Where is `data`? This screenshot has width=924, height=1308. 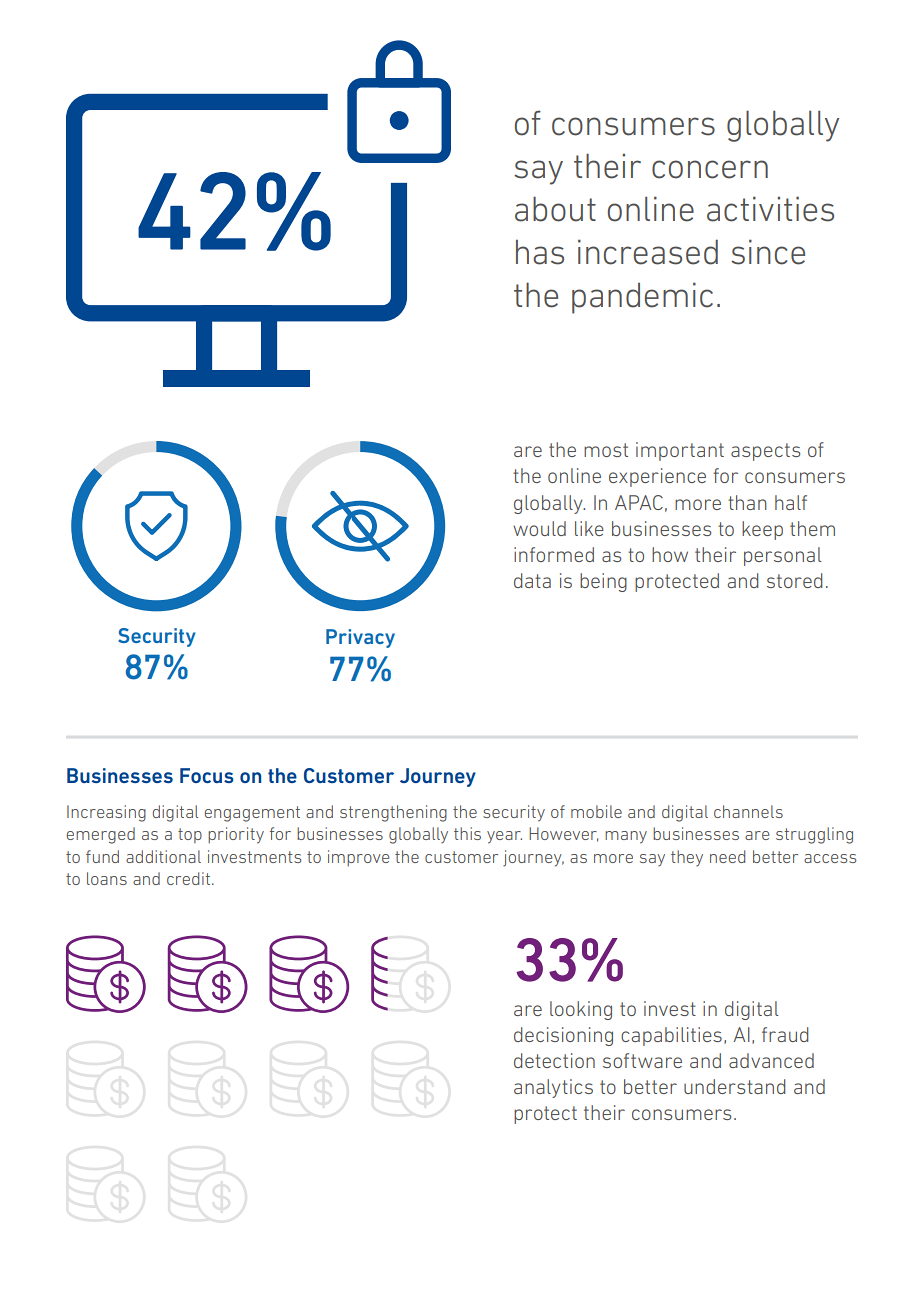 data is located at coordinates (532, 580).
